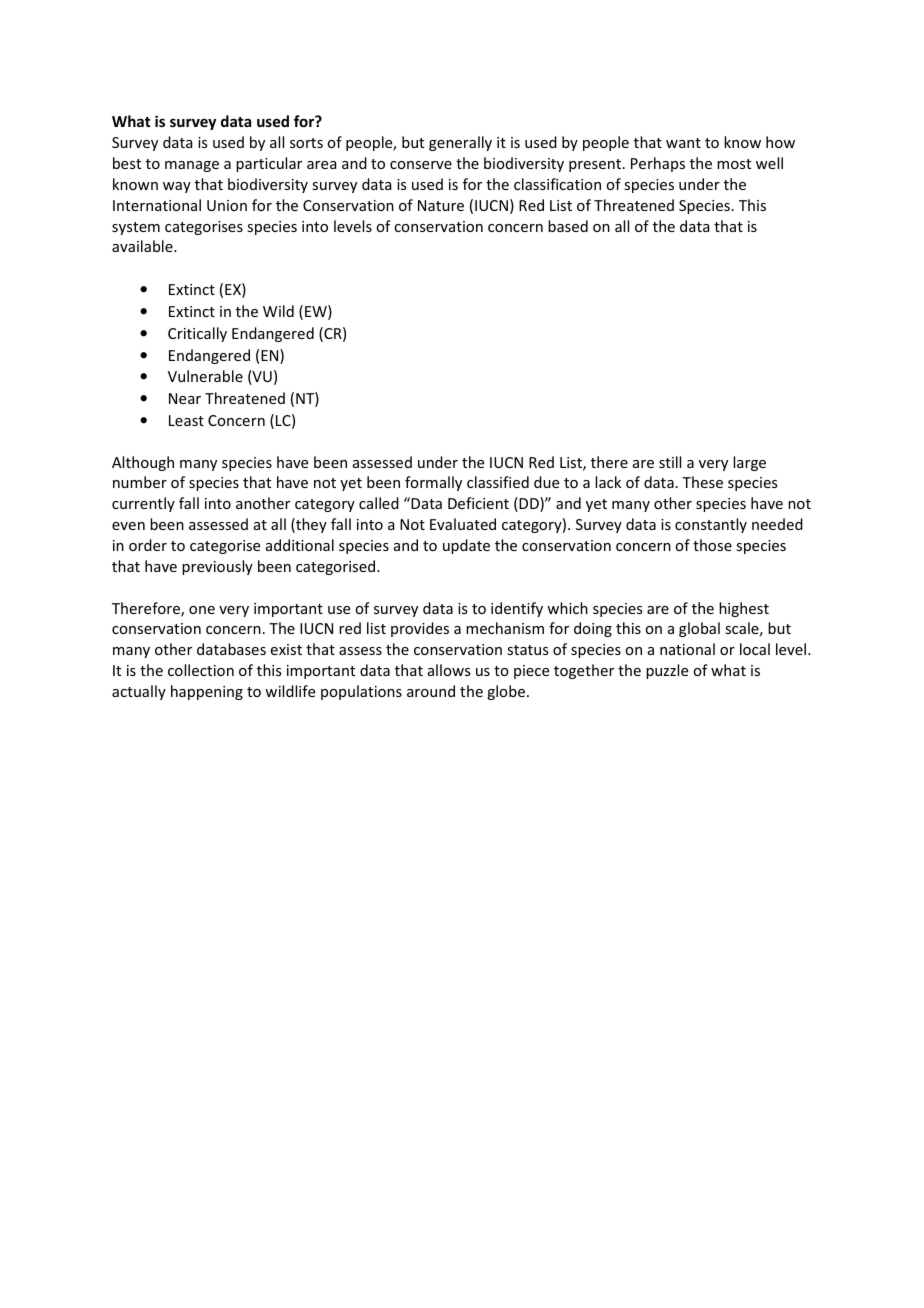 The image size is (924, 1308). I want to click on based, so click(568, 226).
